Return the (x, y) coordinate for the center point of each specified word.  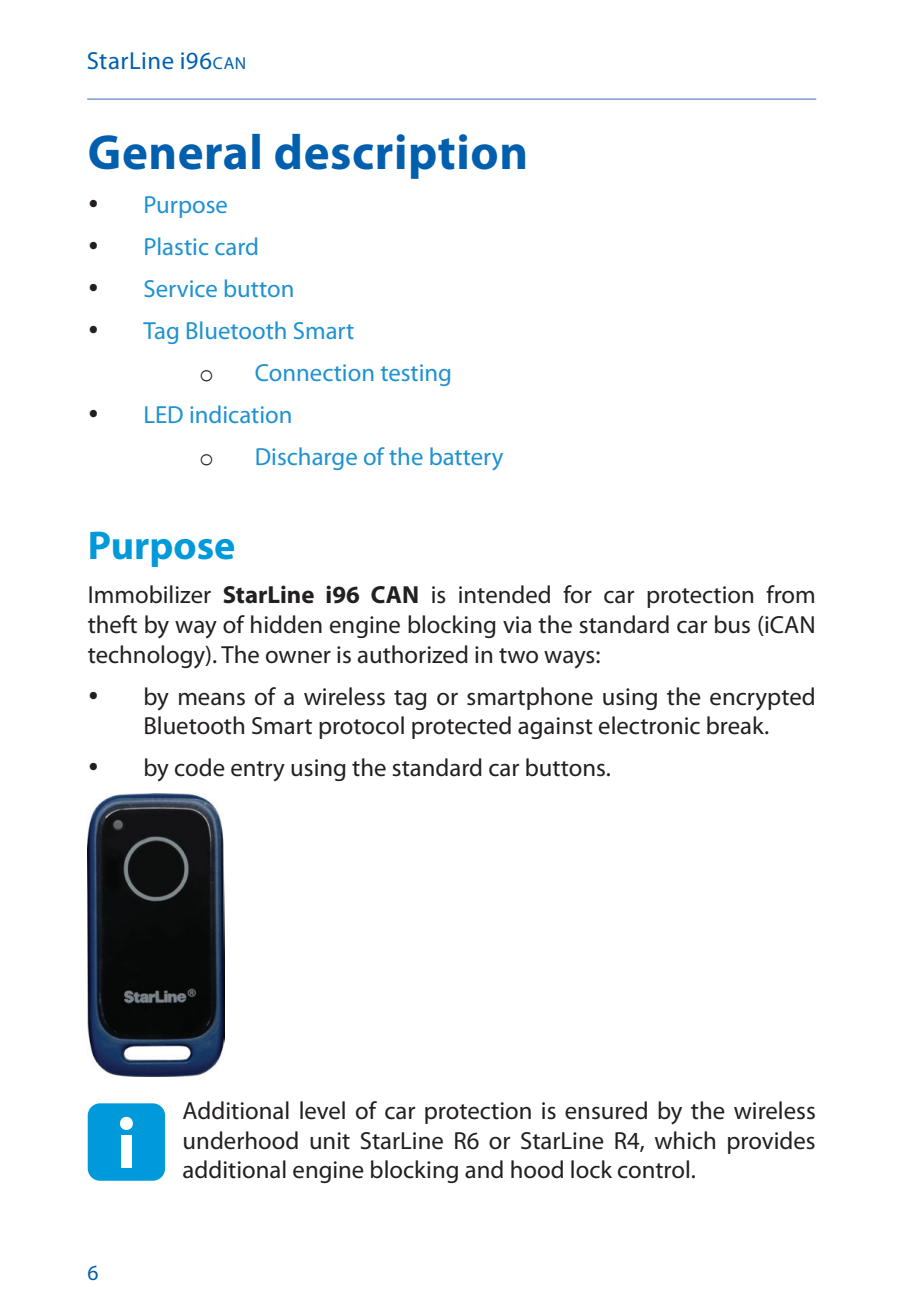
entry (258, 771)
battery (466, 458)
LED (164, 414)
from (790, 594)
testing (415, 375)
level (322, 1110)
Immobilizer (150, 594)
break (736, 725)
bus (732, 624)
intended (504, 594)
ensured (606, 1110)
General (174, 152)
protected (461, 727)
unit (330, 1141)
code (200, 767)
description (400, 156)
